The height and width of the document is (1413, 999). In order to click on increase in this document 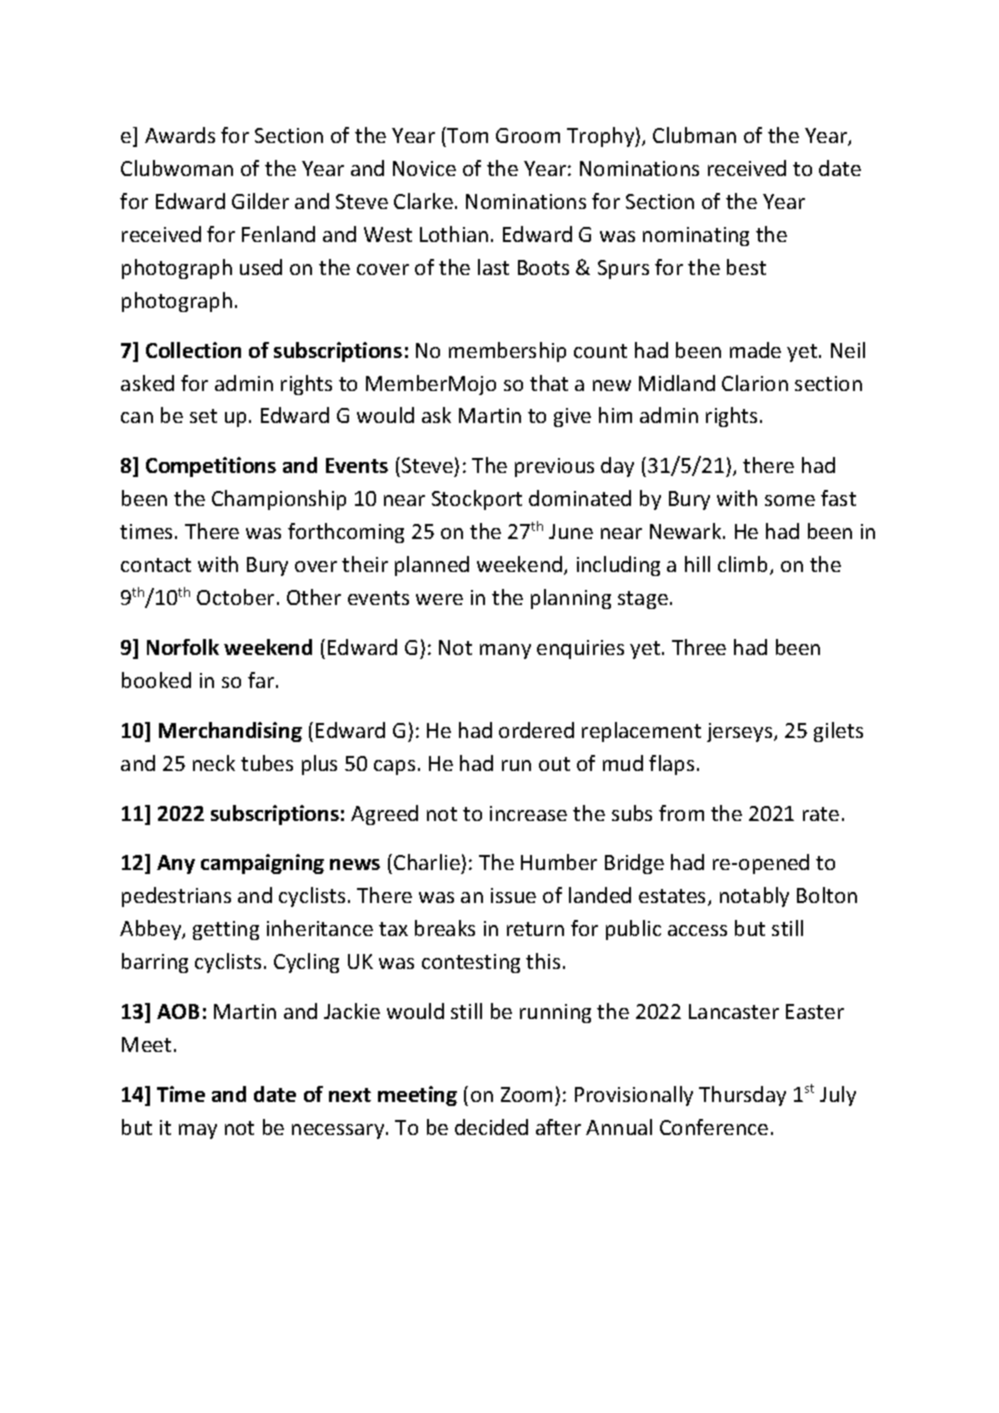, I will do `click(528, 813)`.
